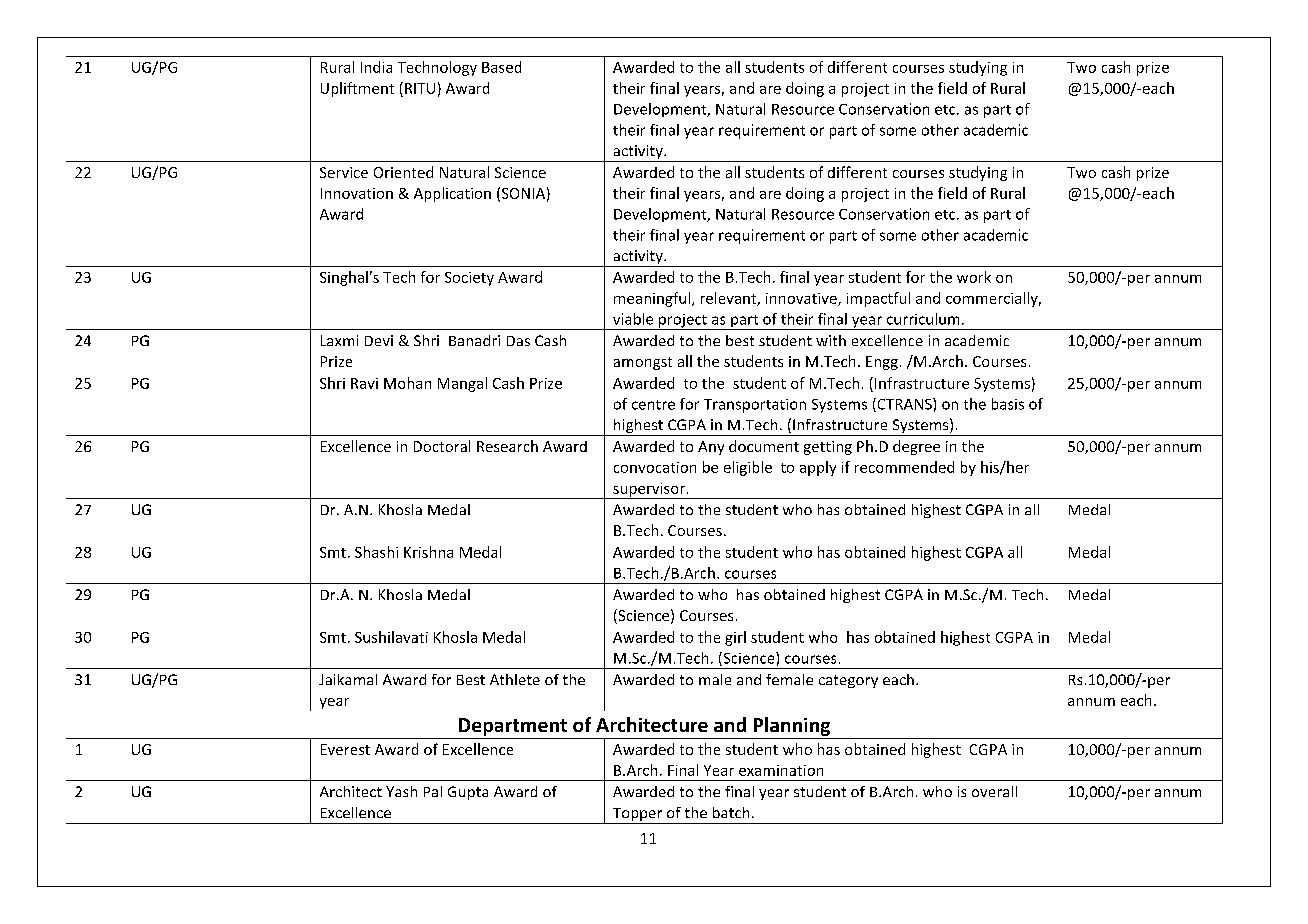 This screenshot has width=1308, height=924. What do you see at coordinates (711, 448) in the screenshot?
I see `Any` at bounding box center [711, 448].
